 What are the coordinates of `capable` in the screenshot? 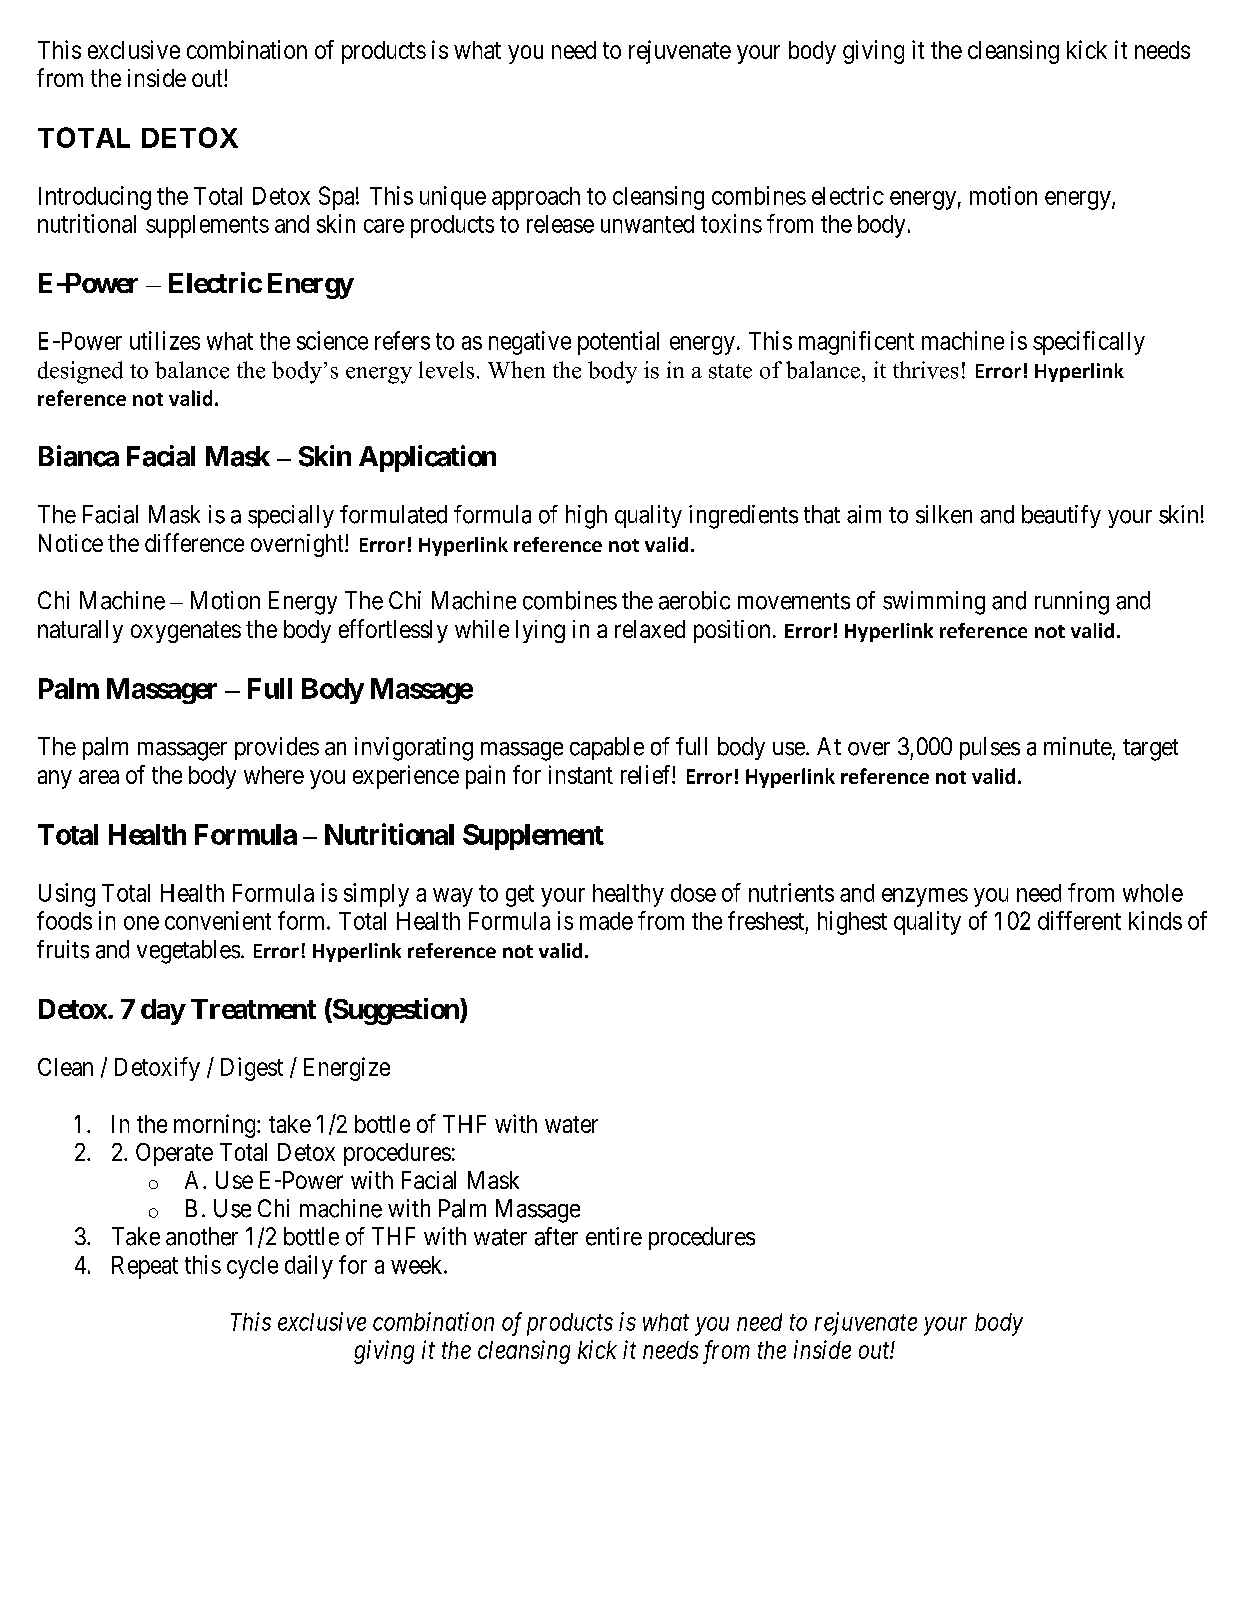 It's located at (607, 748).
